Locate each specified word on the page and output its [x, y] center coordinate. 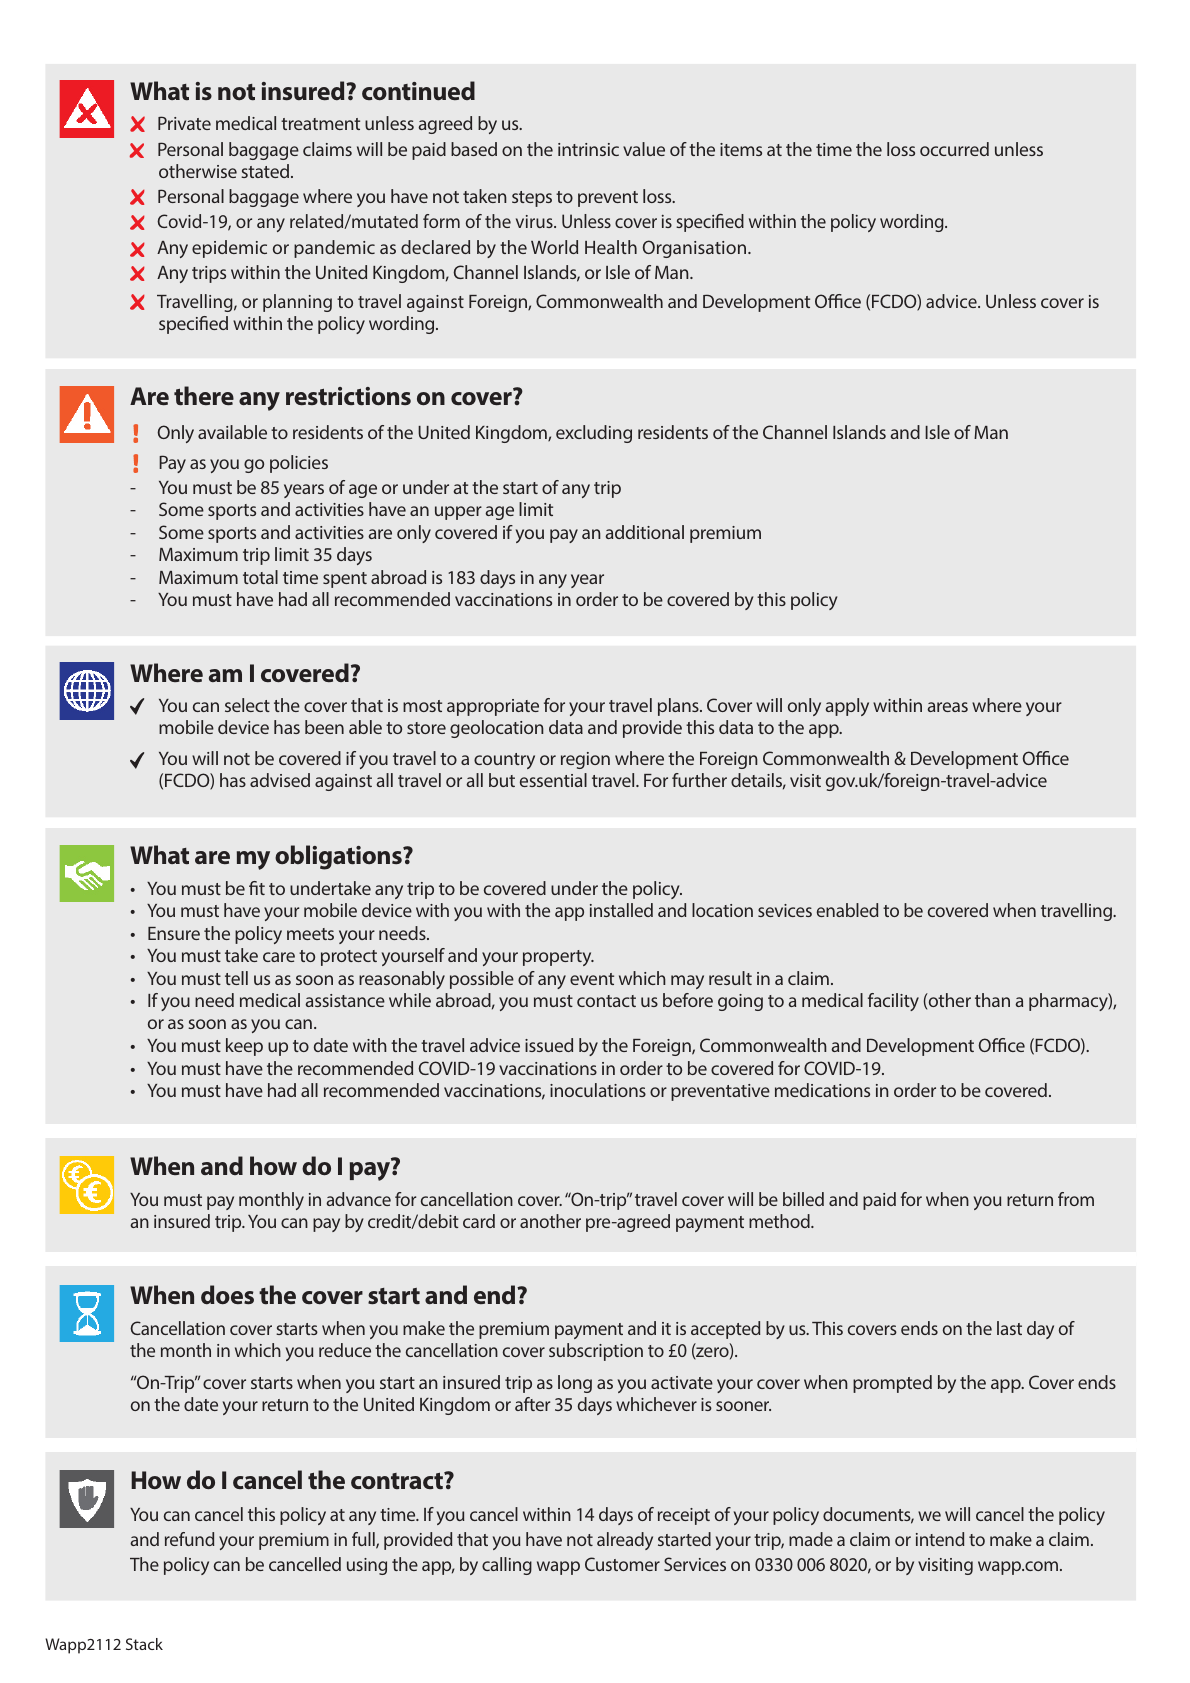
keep [244, 1047]
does [227, 1295]
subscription [596, 1352]
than [992, 1000]
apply [847, 707]
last [1009, 1328]
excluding [594, 434]
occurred [954, 149]
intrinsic [588, 149]
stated [265, 171]
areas [947, 707]
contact [606, 1001]
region [585, 760]
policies [299, 464]
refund [189, 1539]
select [247, 705]
